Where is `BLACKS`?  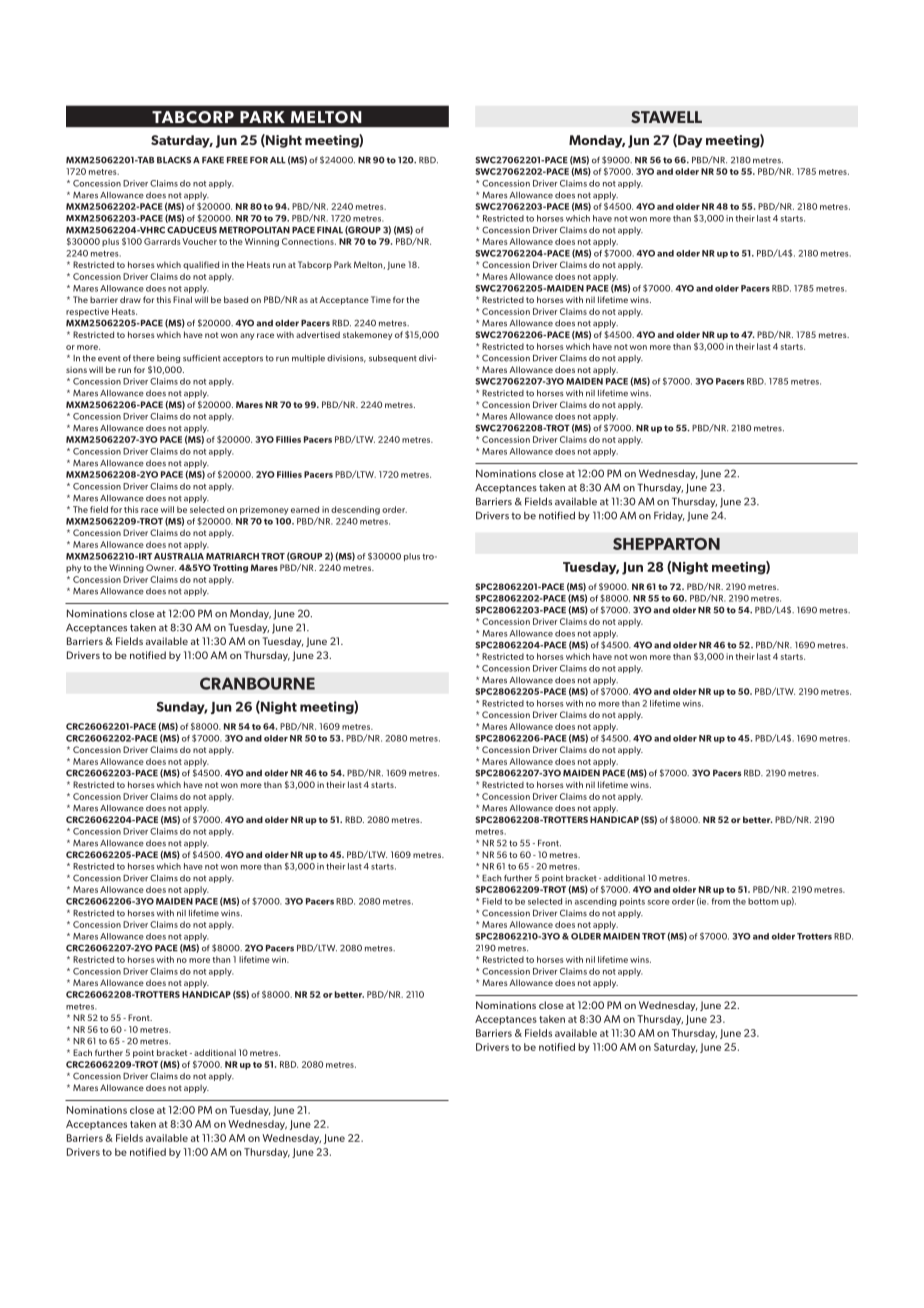
BLACKS is located at coordinates (174, 160).
